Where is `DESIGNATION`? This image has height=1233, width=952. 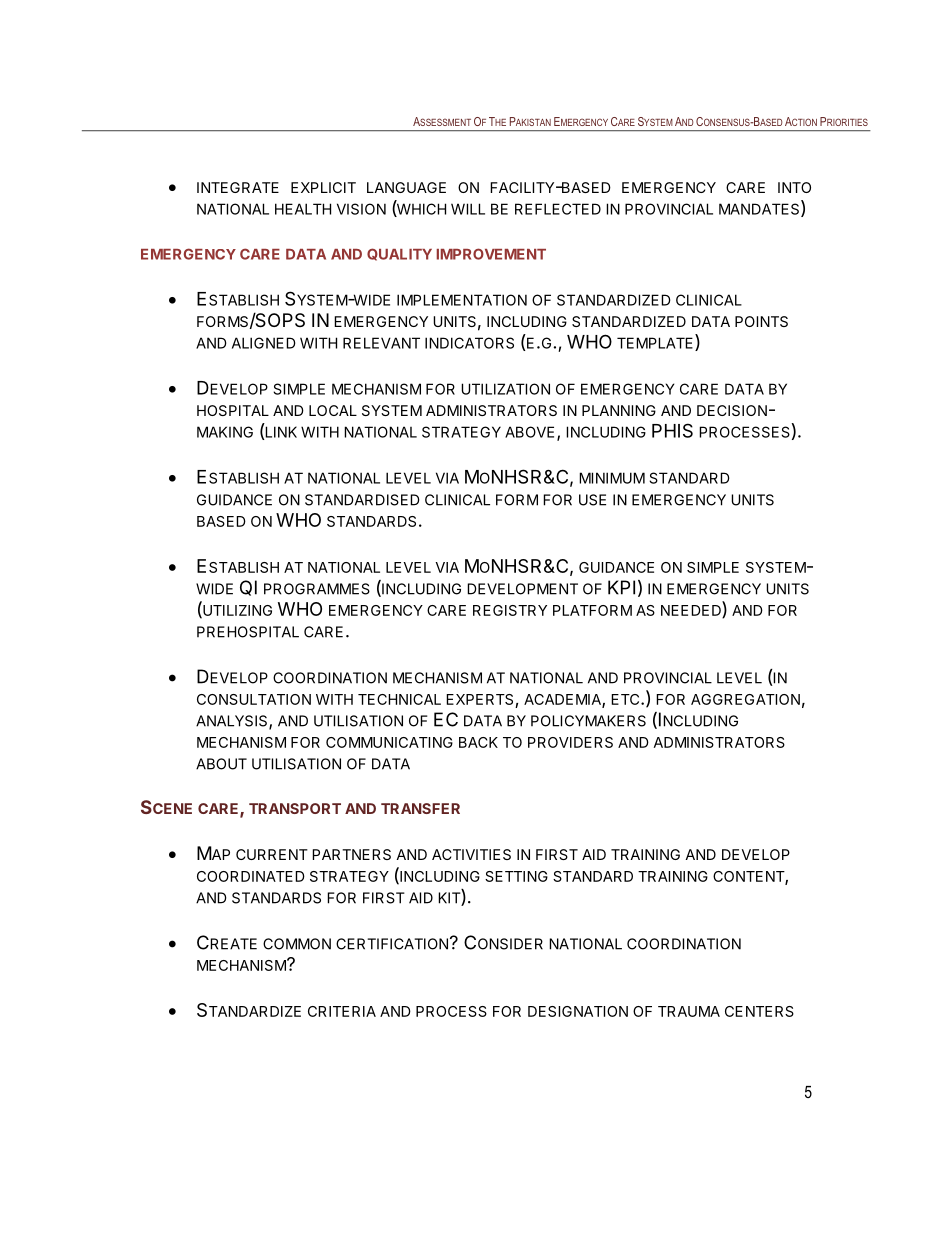 DESIGNATION is located at coordinates (578, 1011).
